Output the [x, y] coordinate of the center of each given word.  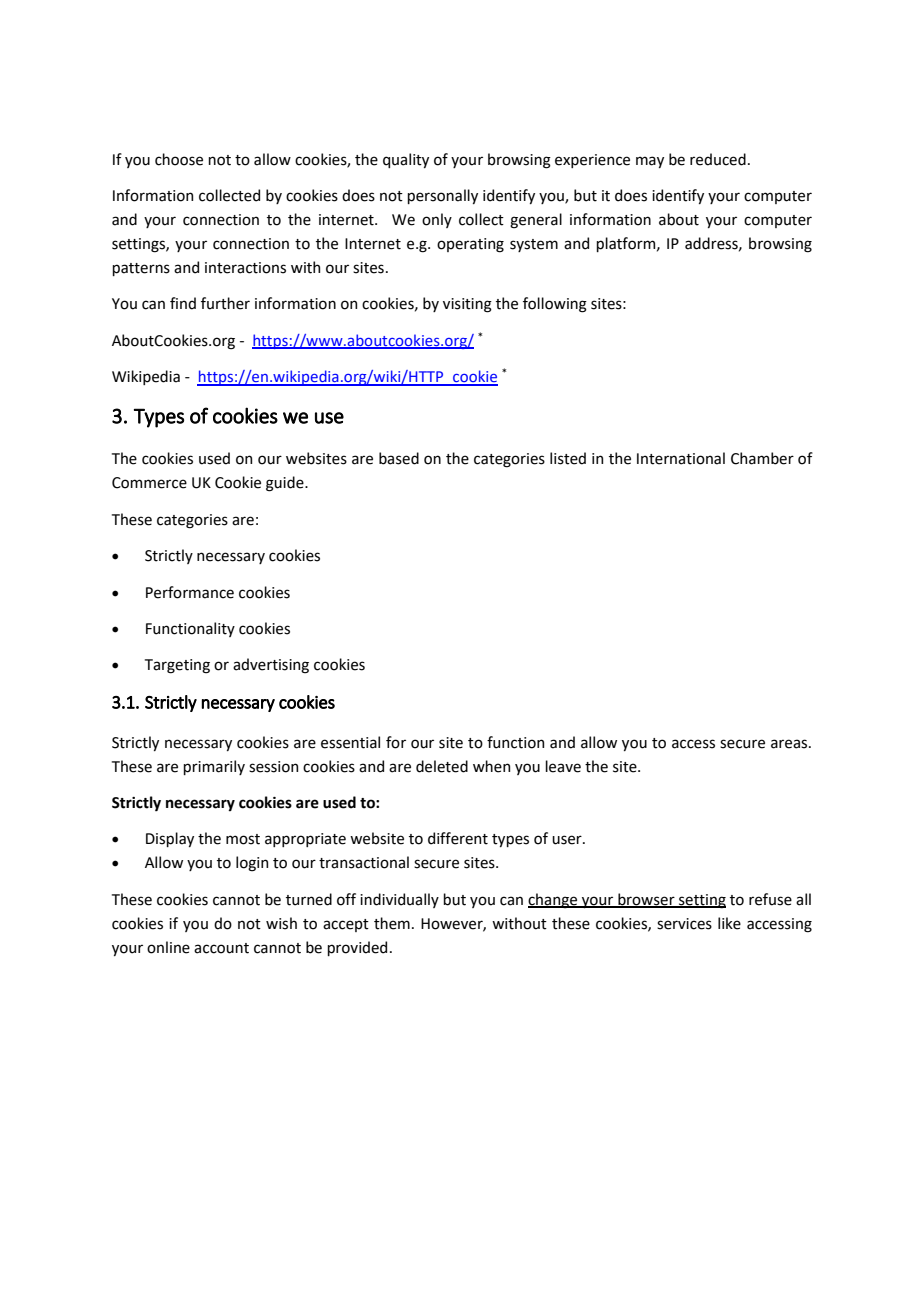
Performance [190, 592]
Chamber [762, 458]
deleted [442, 766]
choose [179, 159]
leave [563, 766]
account [221, 948]
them [392, 923]
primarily [214, 767]
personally [442, 196]
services [684, 924]
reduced [718, 159]
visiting [467, 305]
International [681, 458]
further [225, 303]
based [399, 458]
